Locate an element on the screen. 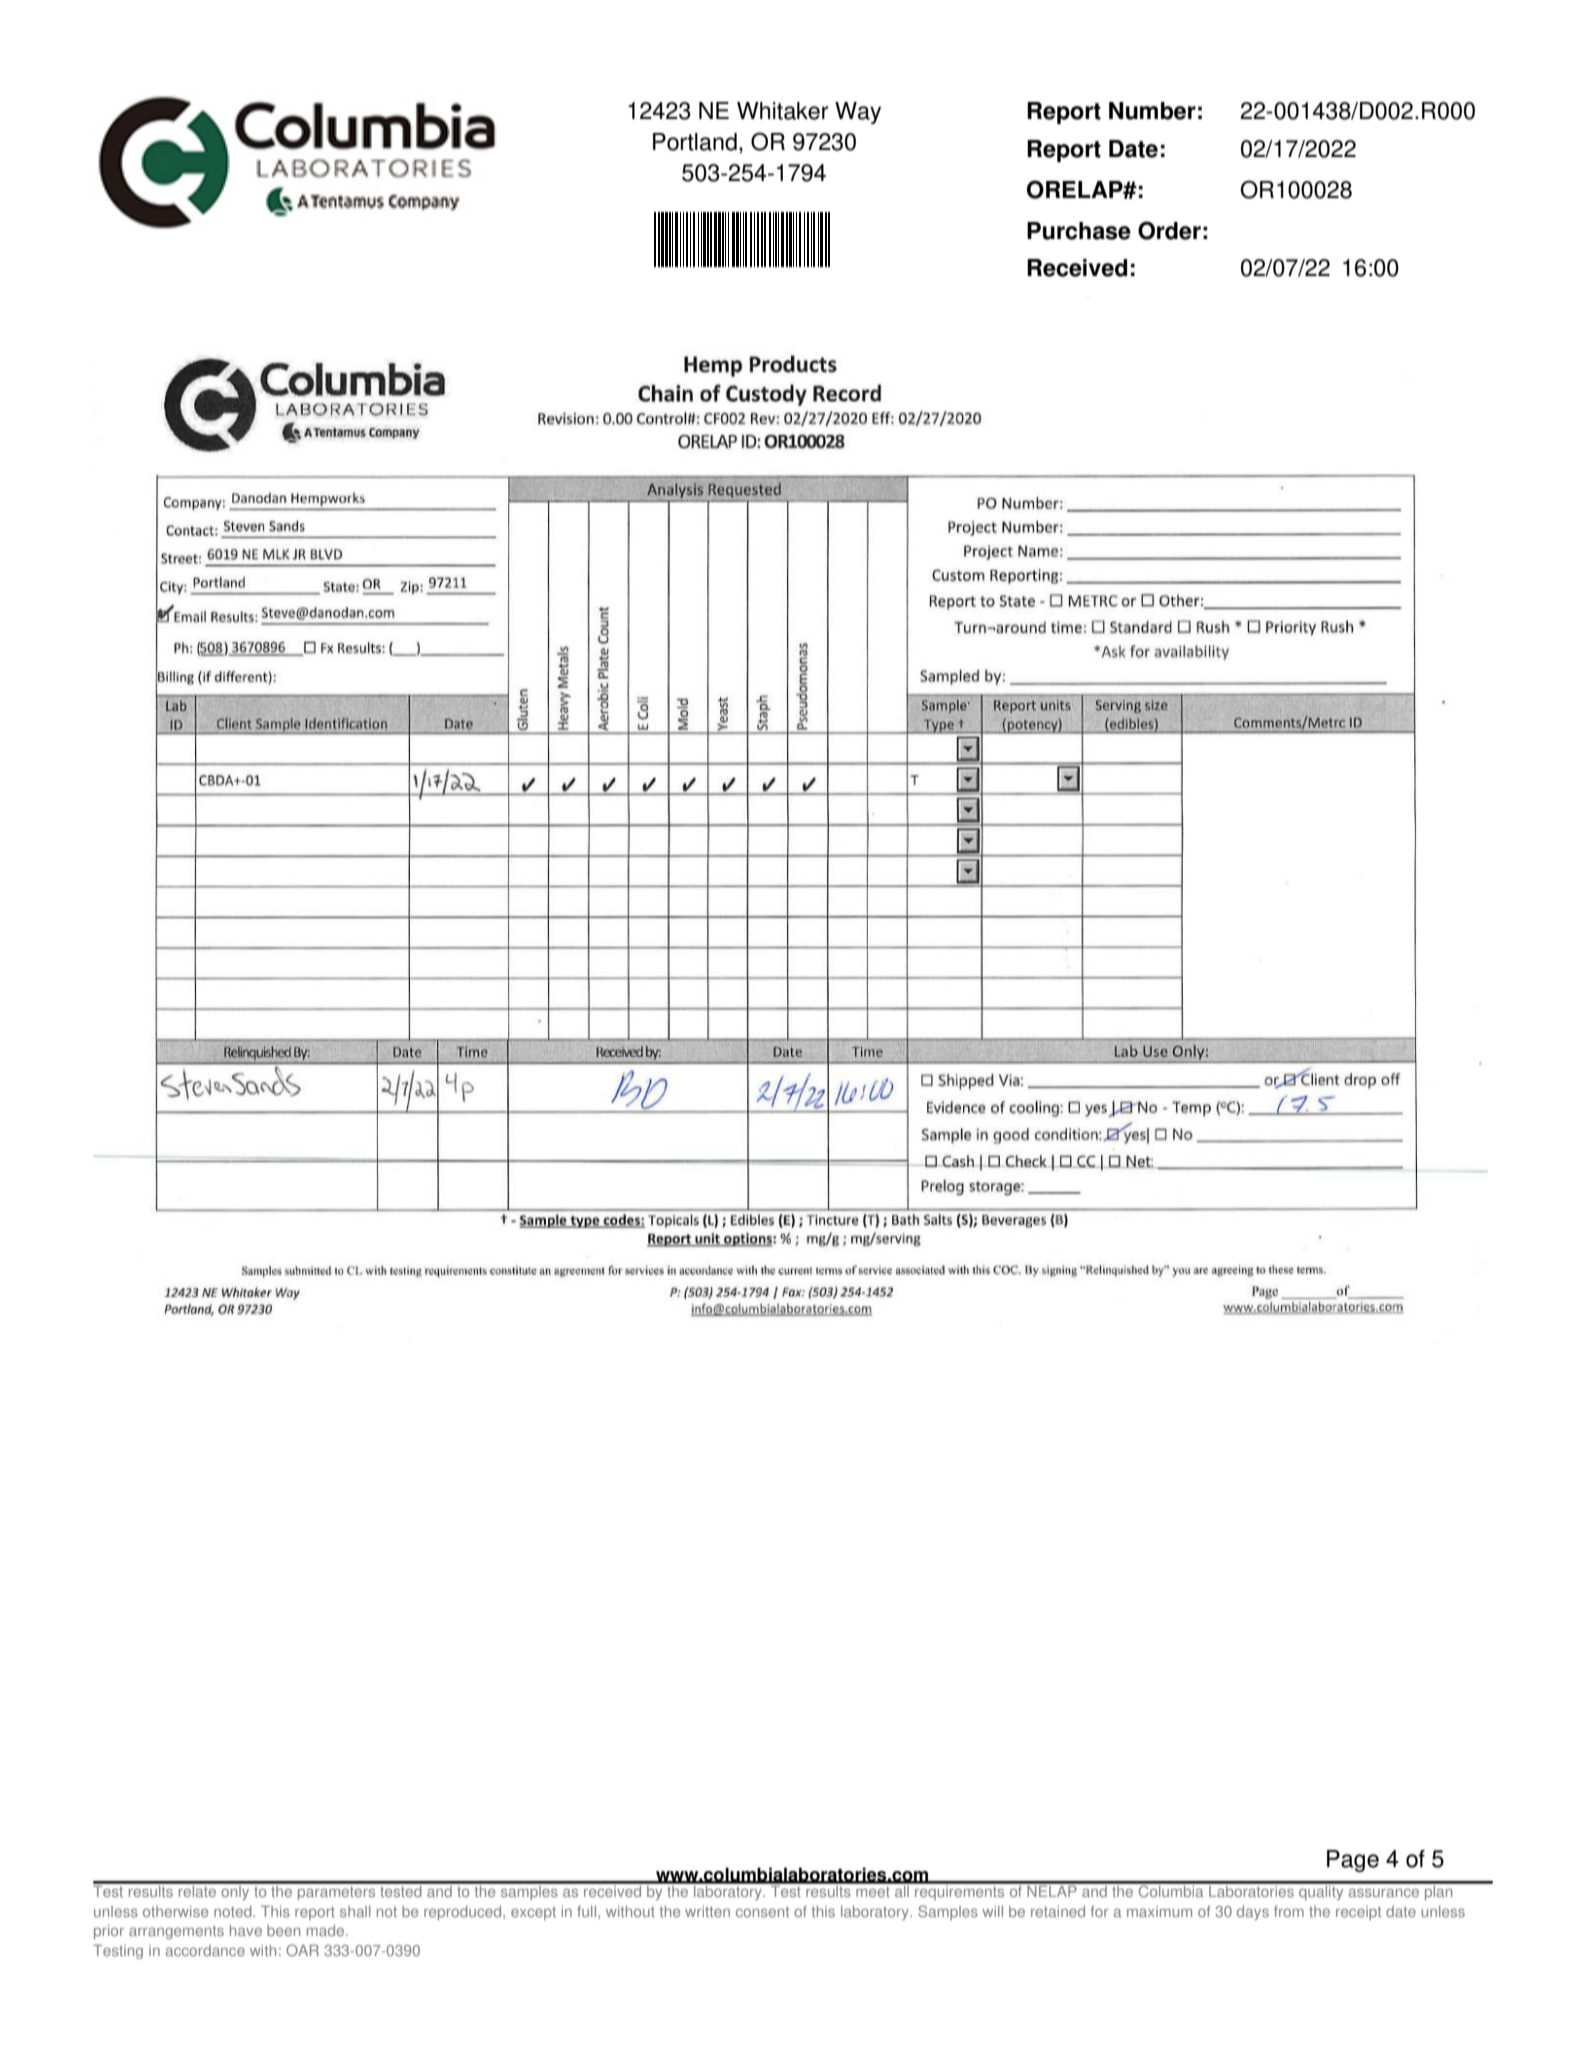  Portland is located at coordinates (695, 142).
